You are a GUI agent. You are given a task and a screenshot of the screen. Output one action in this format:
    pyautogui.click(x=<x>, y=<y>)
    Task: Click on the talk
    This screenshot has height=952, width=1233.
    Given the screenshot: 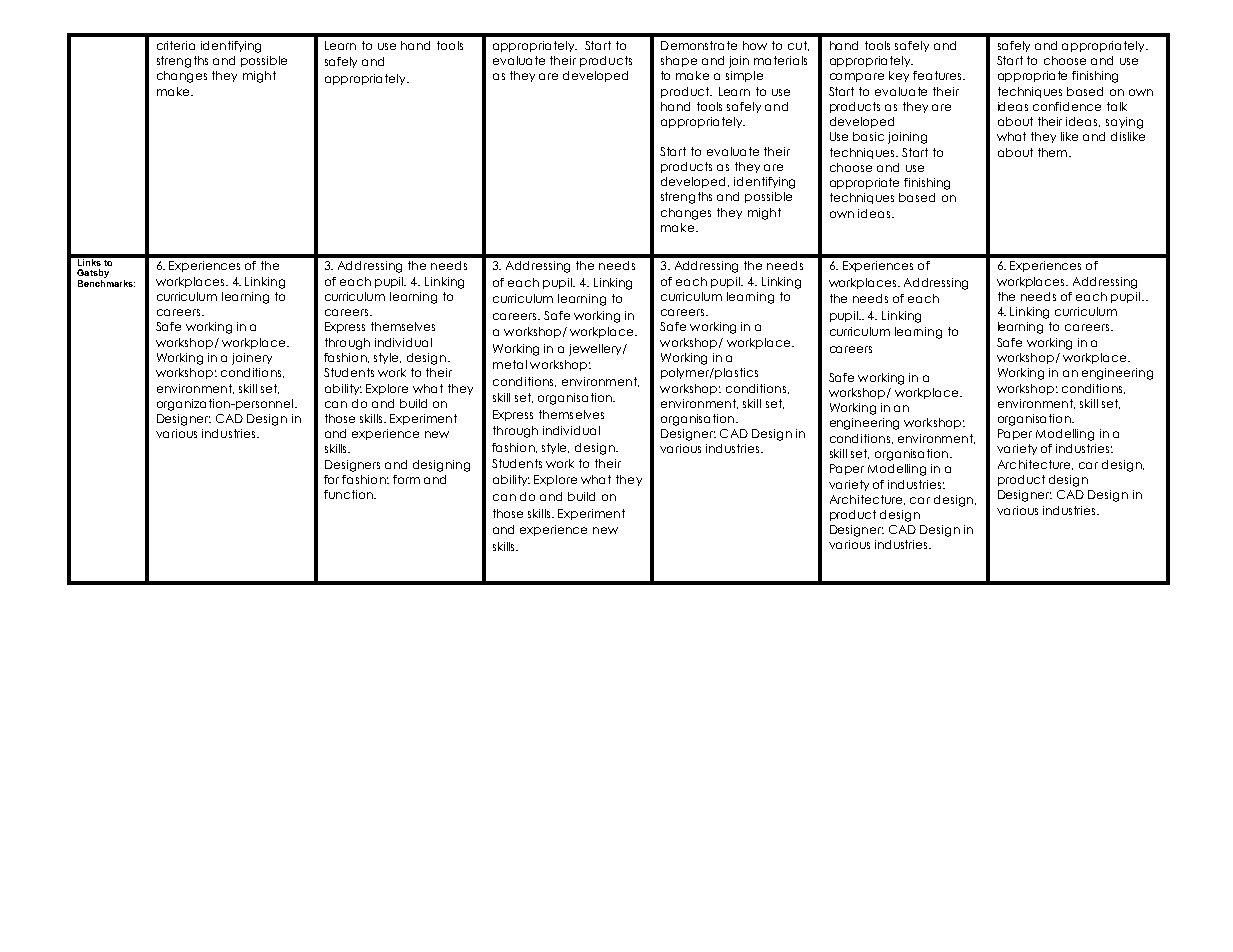 What is the action you would take?
    pyautogui.click(x=1117, y=106)
